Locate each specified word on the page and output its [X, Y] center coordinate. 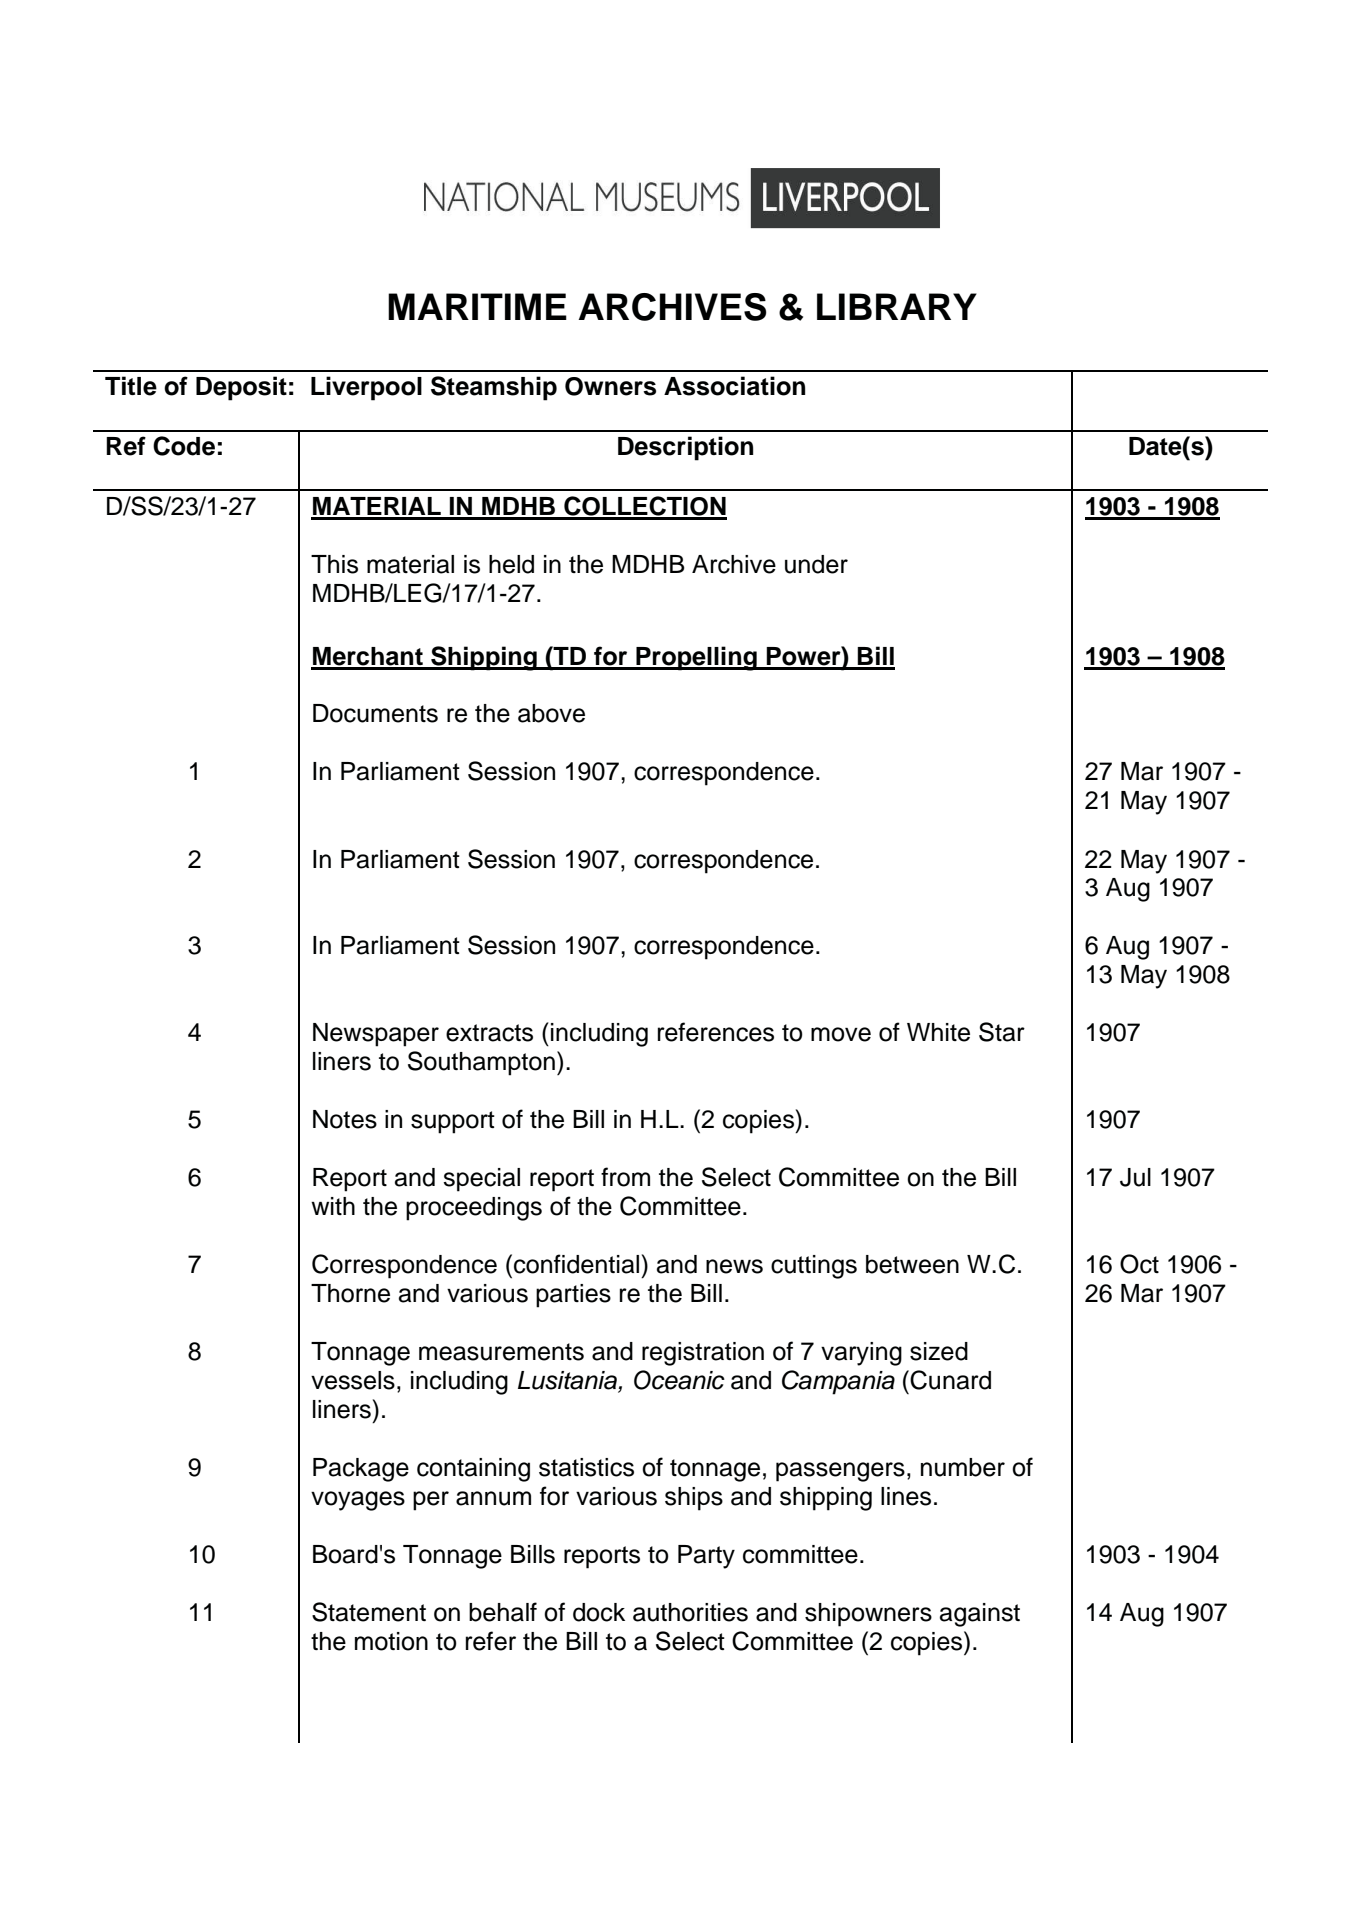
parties [573, 1296]
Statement [369, 1612]
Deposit [241, 388]
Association [734, 386]
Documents [375, 713]
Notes [345, 1119]
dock [599, 1612]
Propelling [696, 658]
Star [1002, 1032]
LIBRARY [897, 306]
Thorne [350, 1293]
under [816, 564]
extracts [489, 1033]
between [912, 1264]
